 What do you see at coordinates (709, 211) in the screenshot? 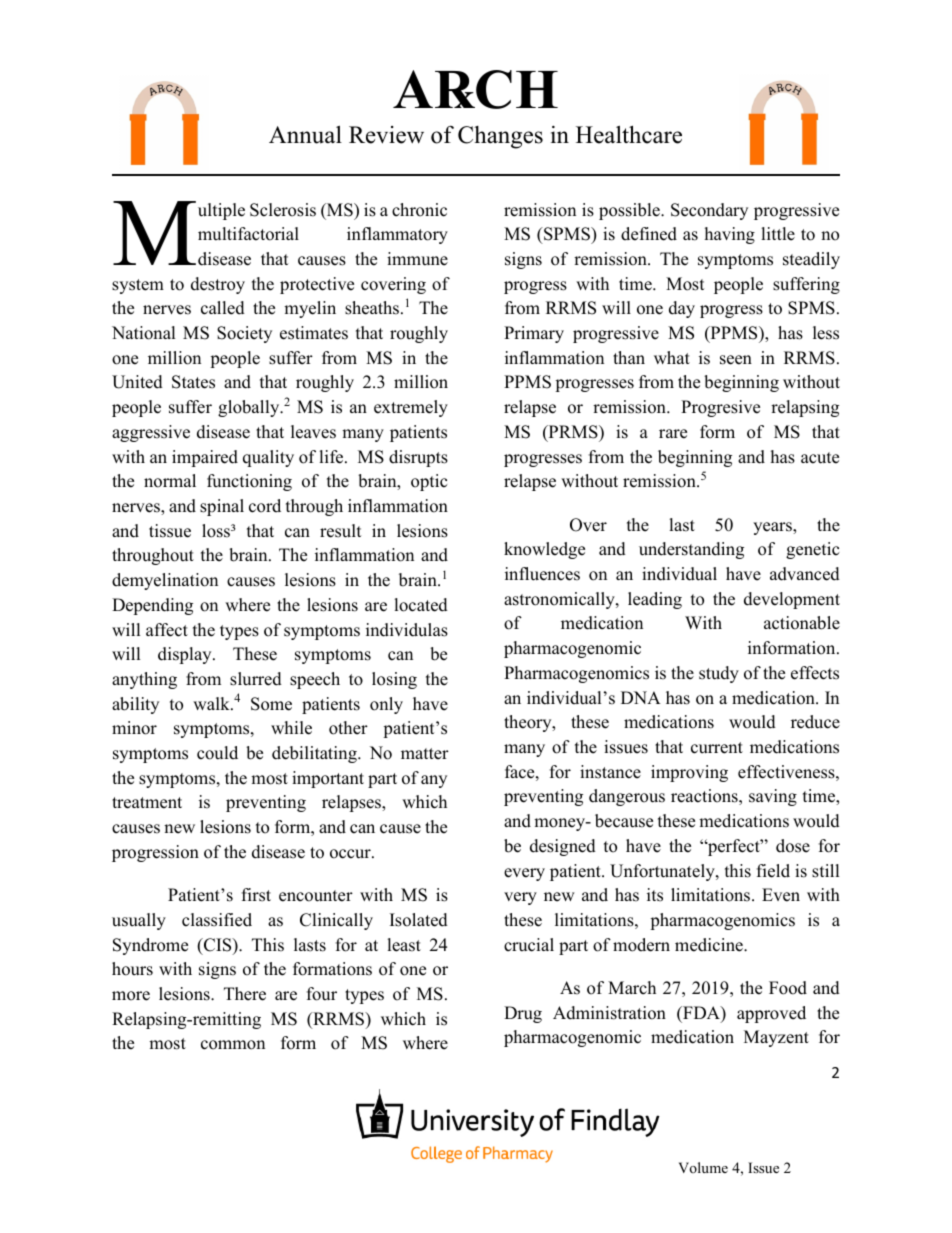
I see `Secondary` at bounding box center [709, 211].
